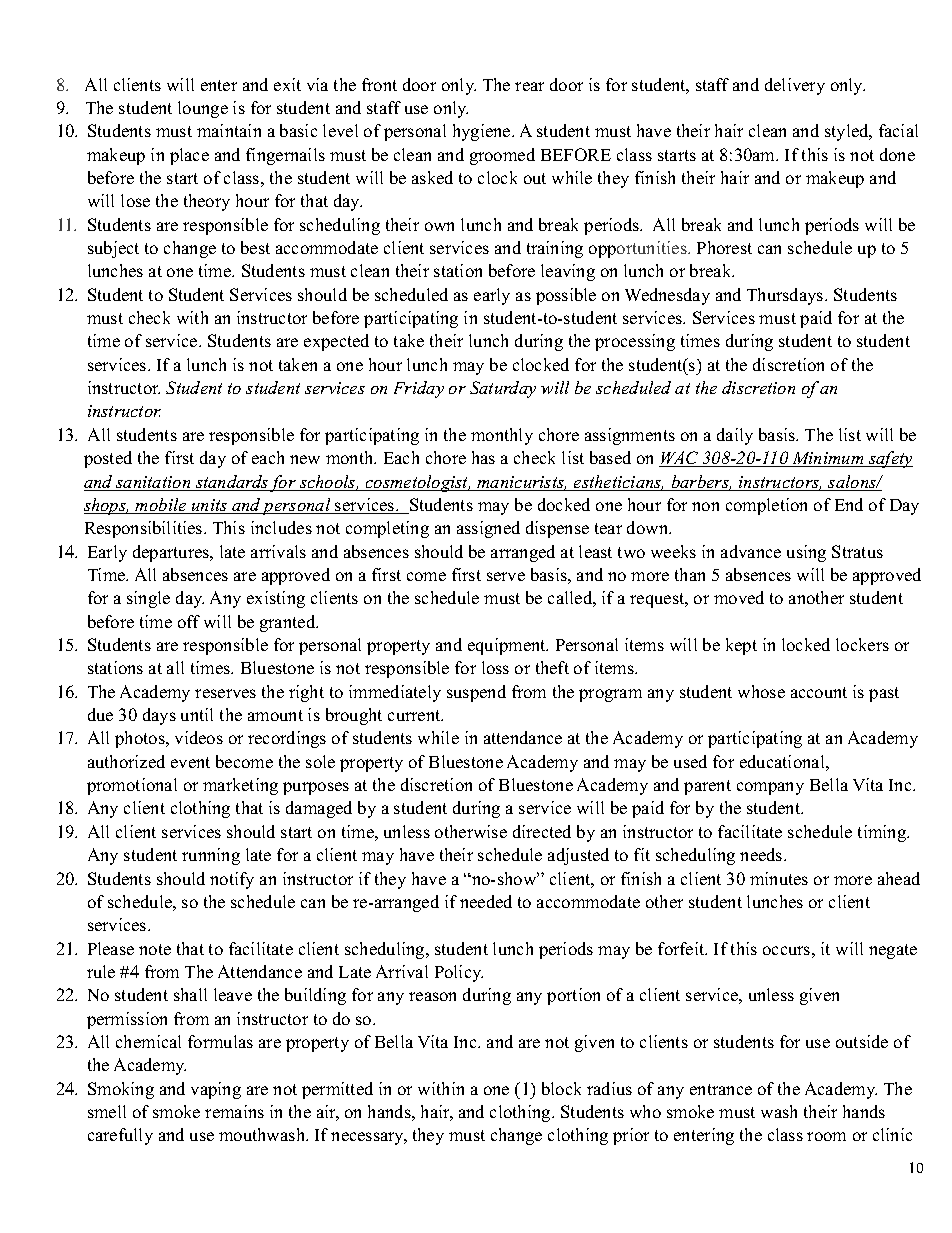 The image size is (952, 1233). Describe the element at coordinates (795, 86) in the page. I see `delivery` at that location.
